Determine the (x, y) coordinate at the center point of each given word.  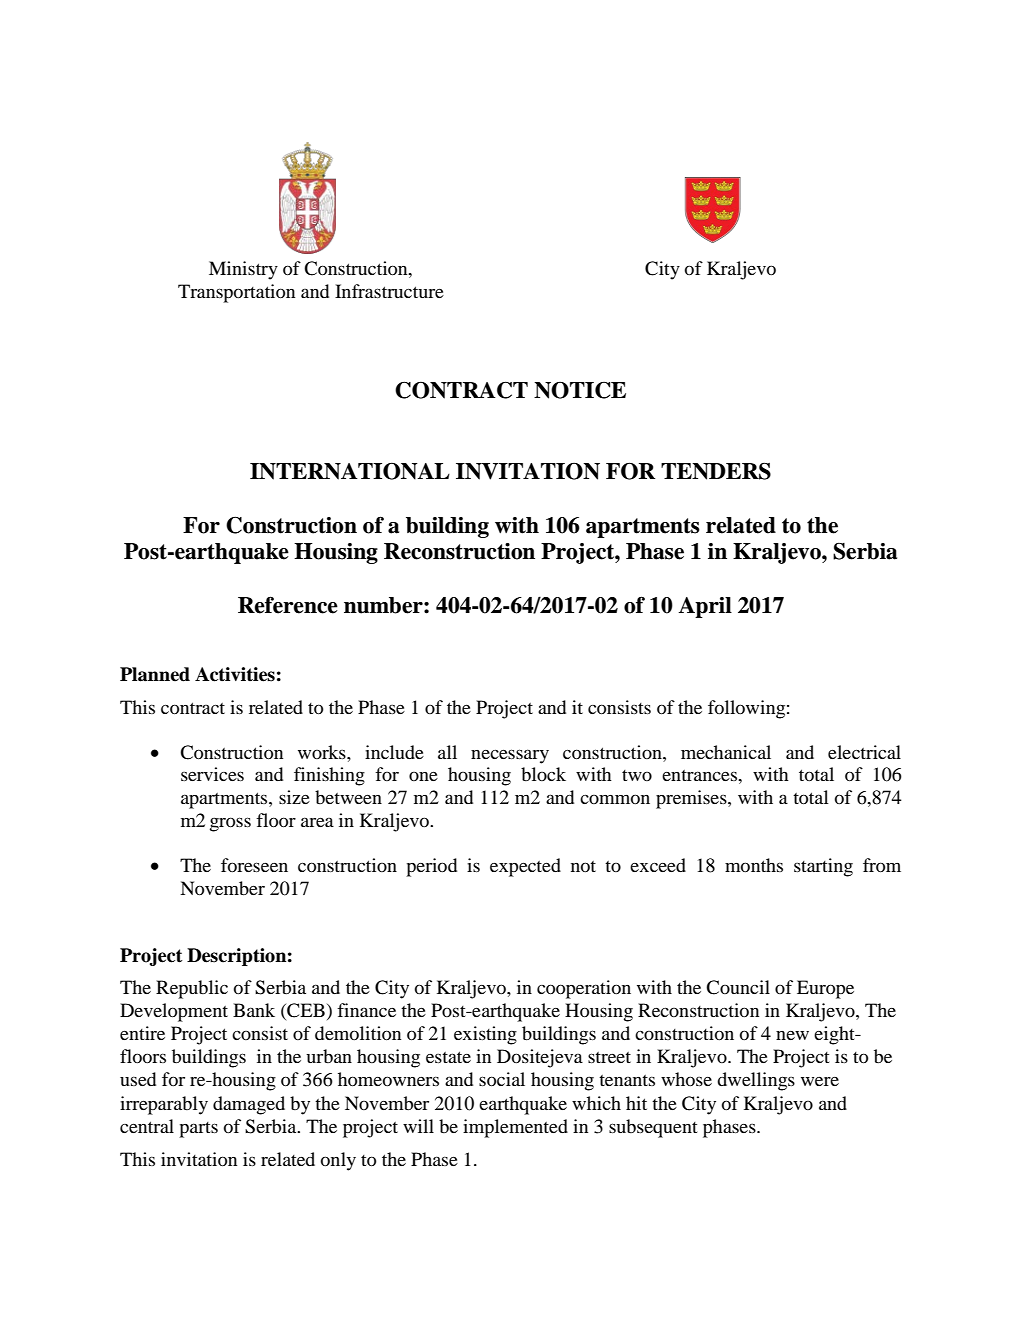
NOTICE (580, 390)
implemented (515, 1128)
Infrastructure (389, 291)
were (820, 1081)
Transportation (236, 293)
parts (198, 1130)
